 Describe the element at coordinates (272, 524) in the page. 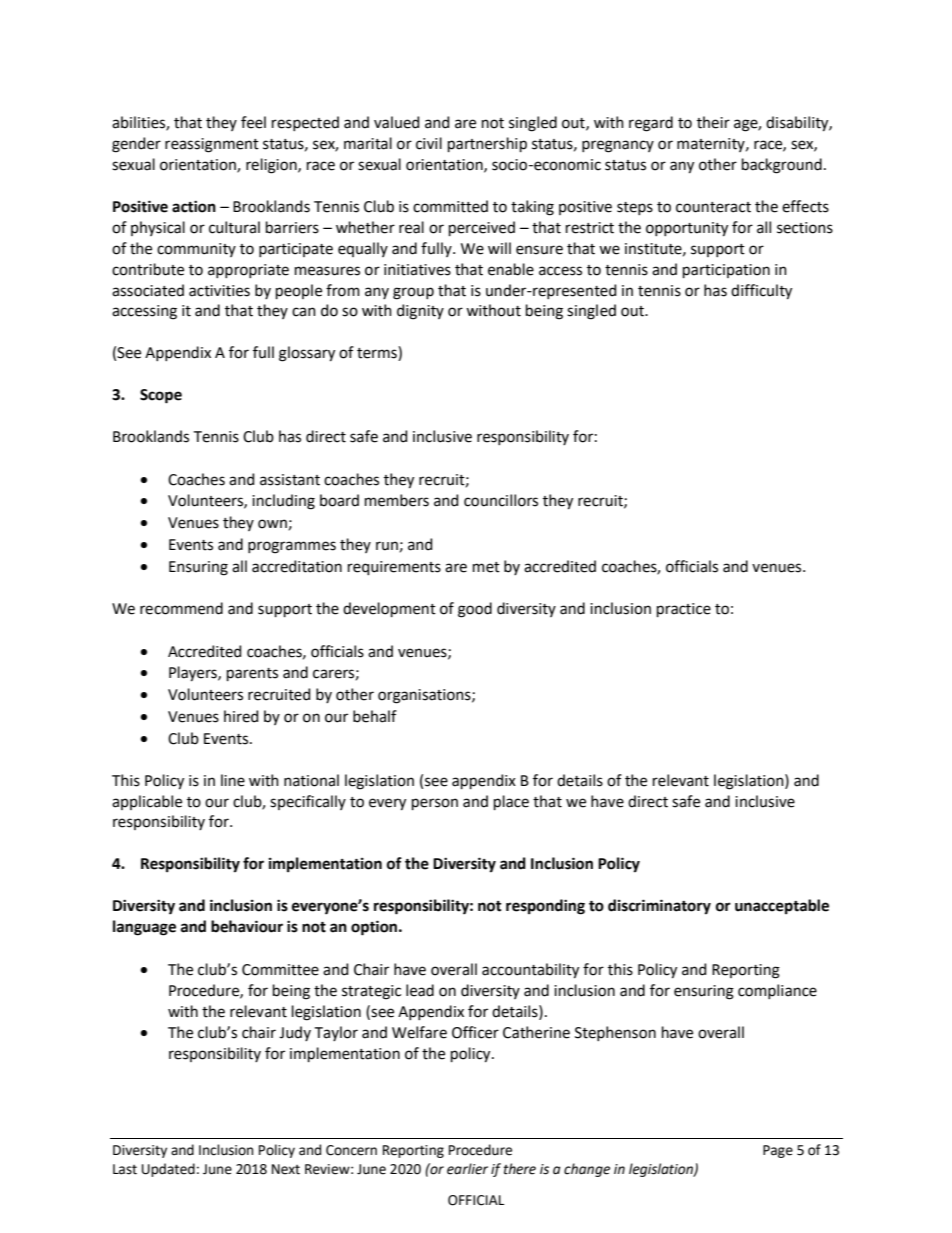

I see `own` at that location.
